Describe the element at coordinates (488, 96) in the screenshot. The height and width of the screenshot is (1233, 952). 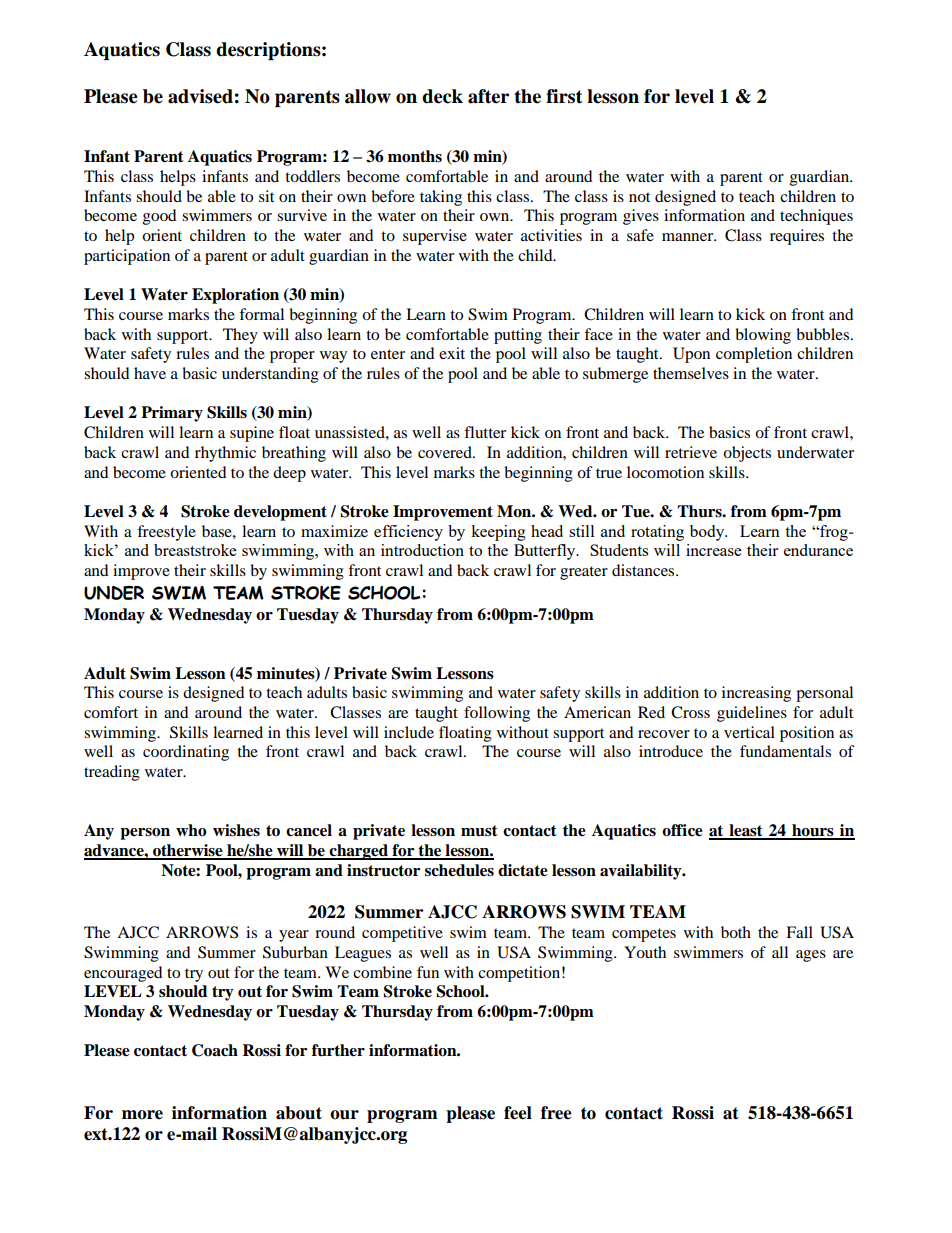
I see `after` at that location.
